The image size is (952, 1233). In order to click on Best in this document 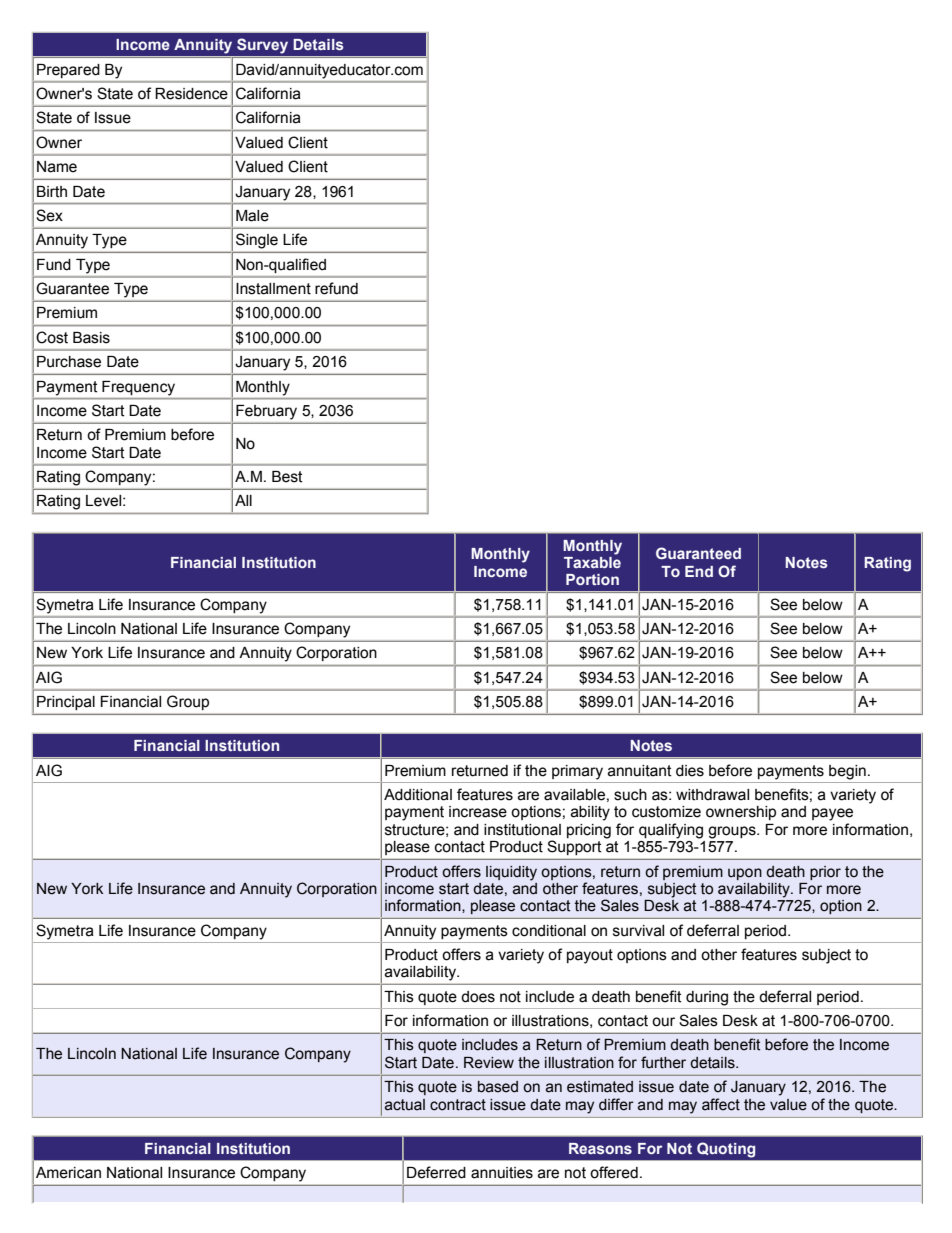, I will do `click(287, 477)`.
